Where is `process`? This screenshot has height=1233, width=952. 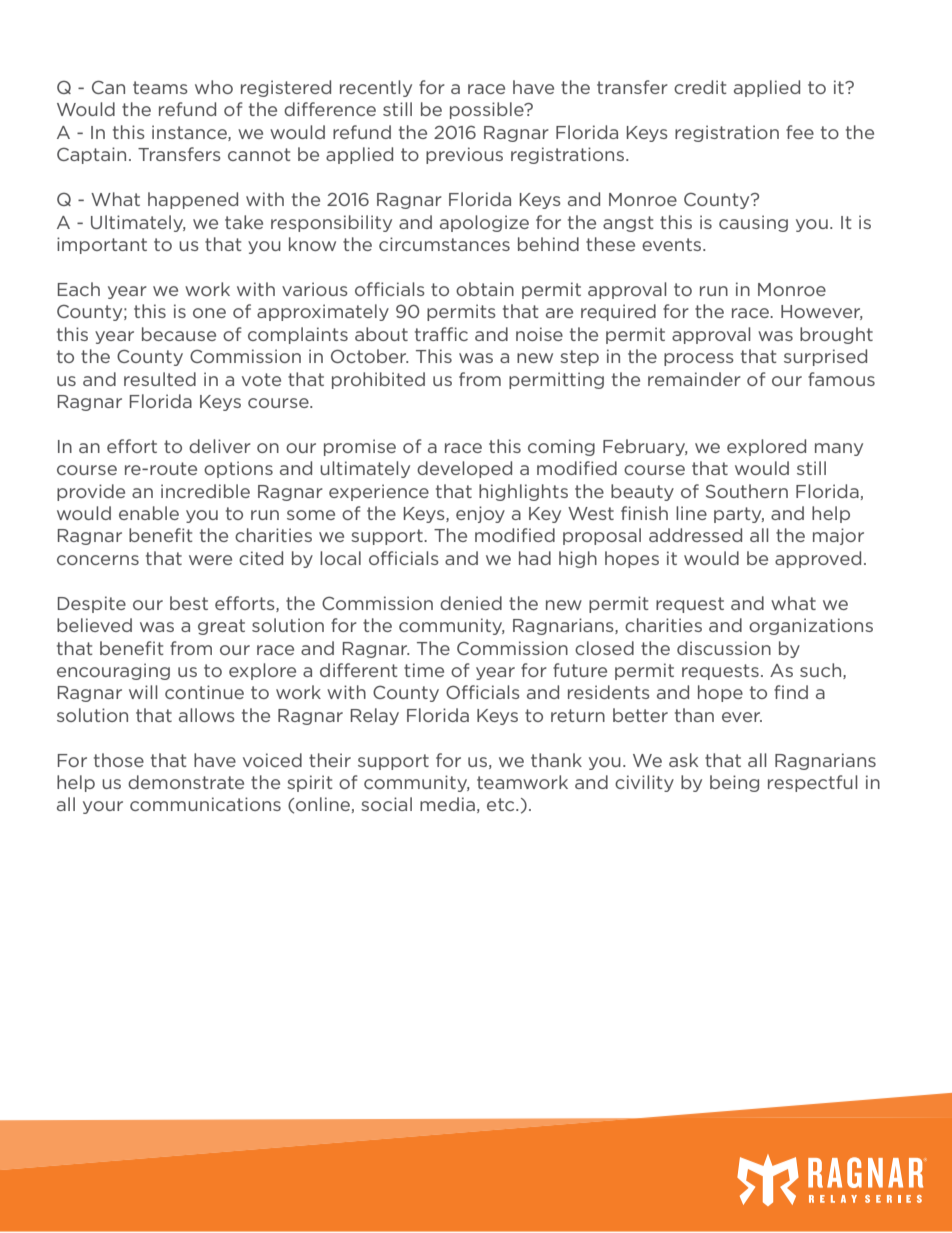
process is located at coordinates (699, 359).
